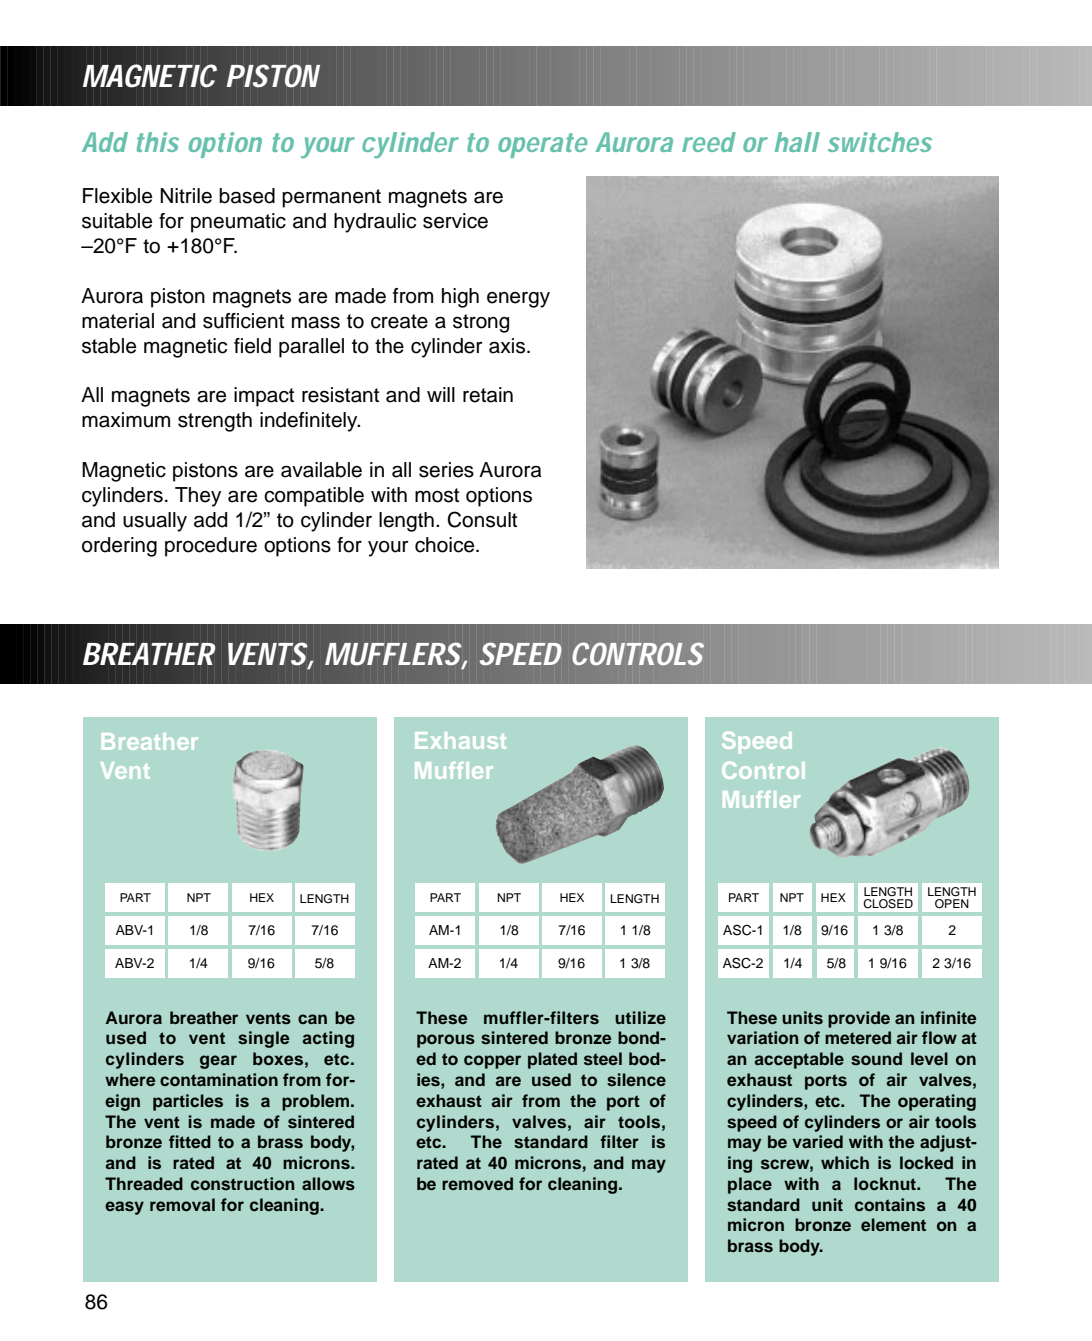 The height and width of the screenshot is (1341, 1092). Describe the element at coordinates (488, 395) in the screenshot. I see `retain` at that location.
